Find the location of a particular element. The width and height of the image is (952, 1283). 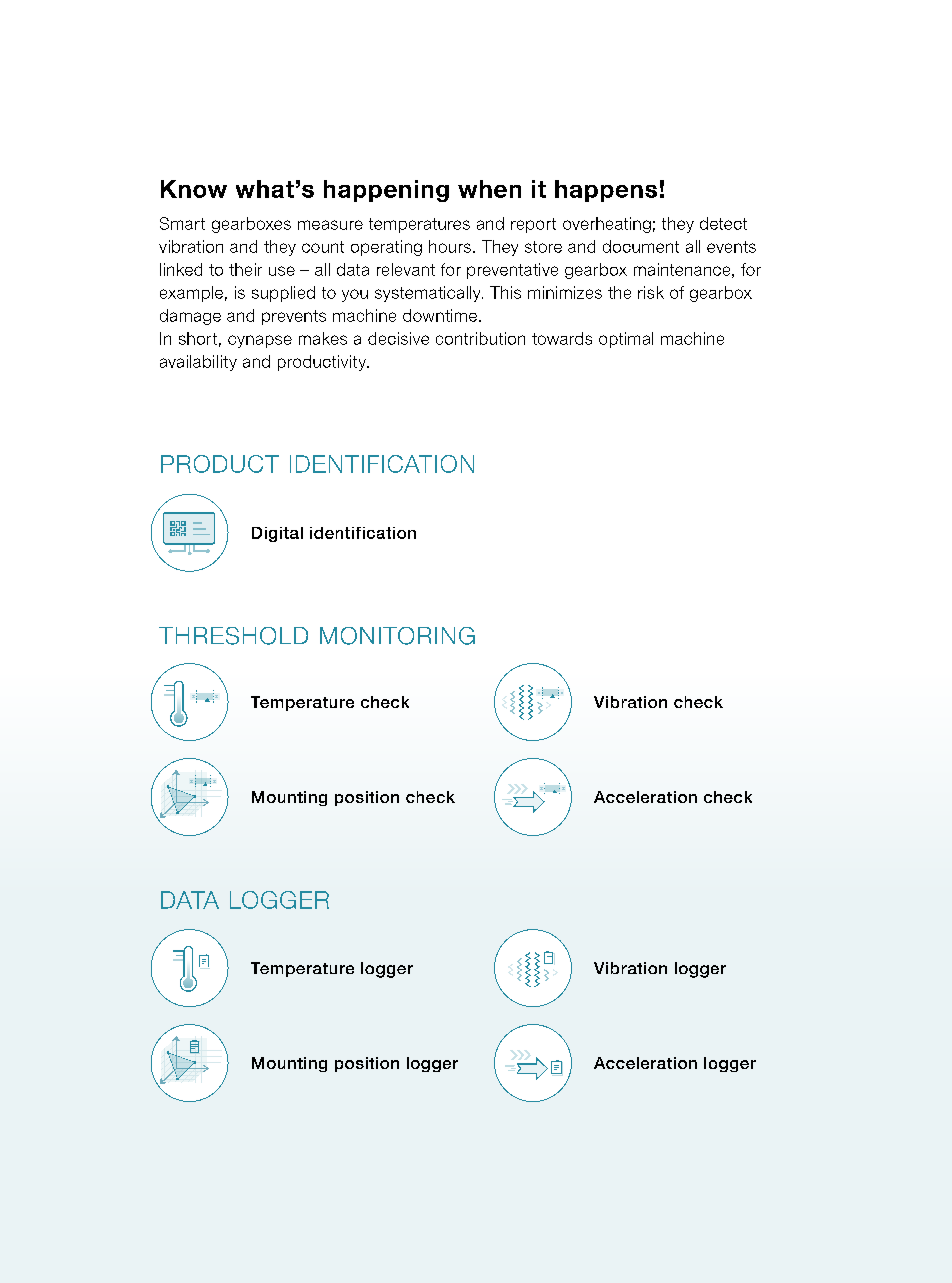

makes is located at coordinates (323, 338).
